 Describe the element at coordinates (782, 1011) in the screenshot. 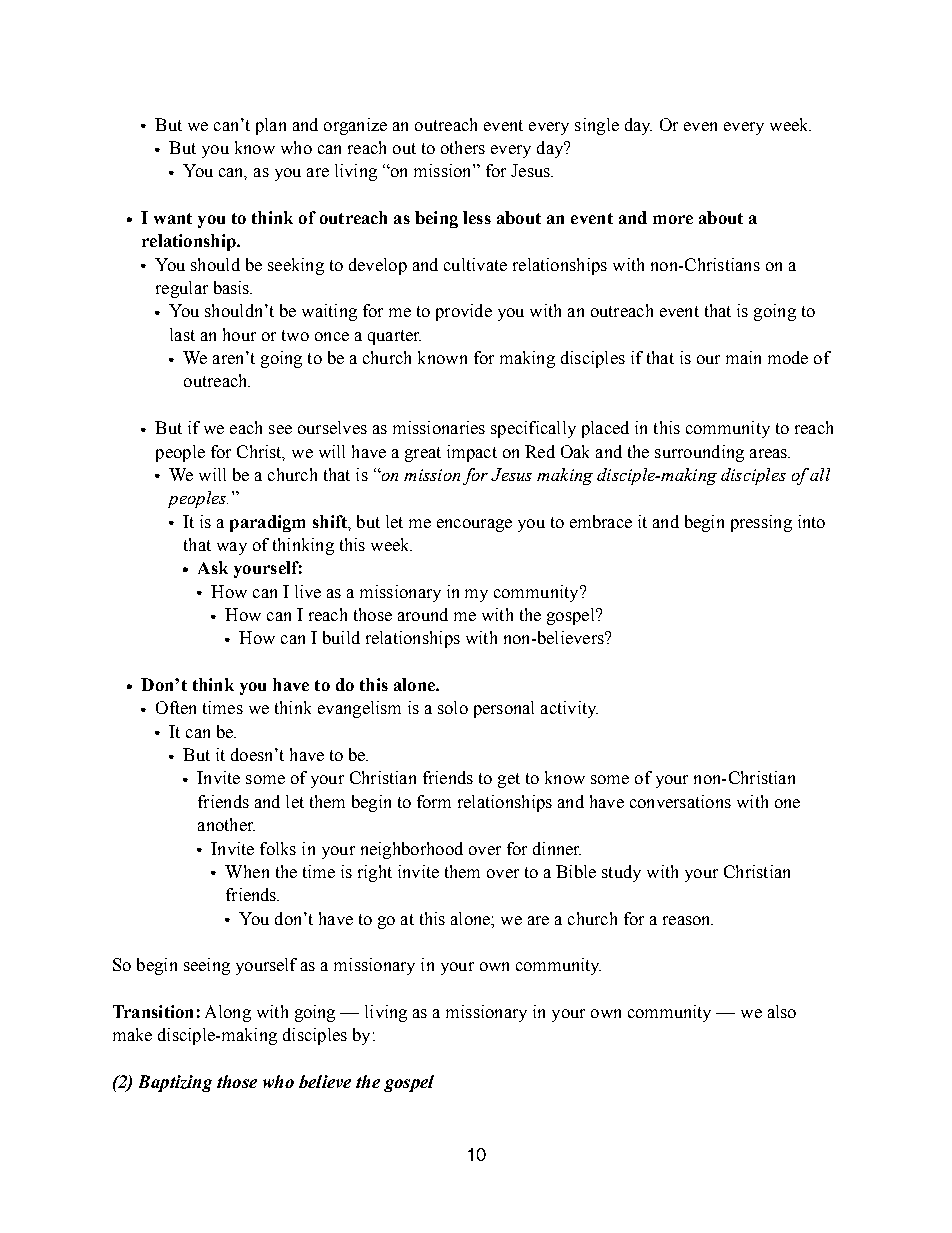

I see `also` at that location.
